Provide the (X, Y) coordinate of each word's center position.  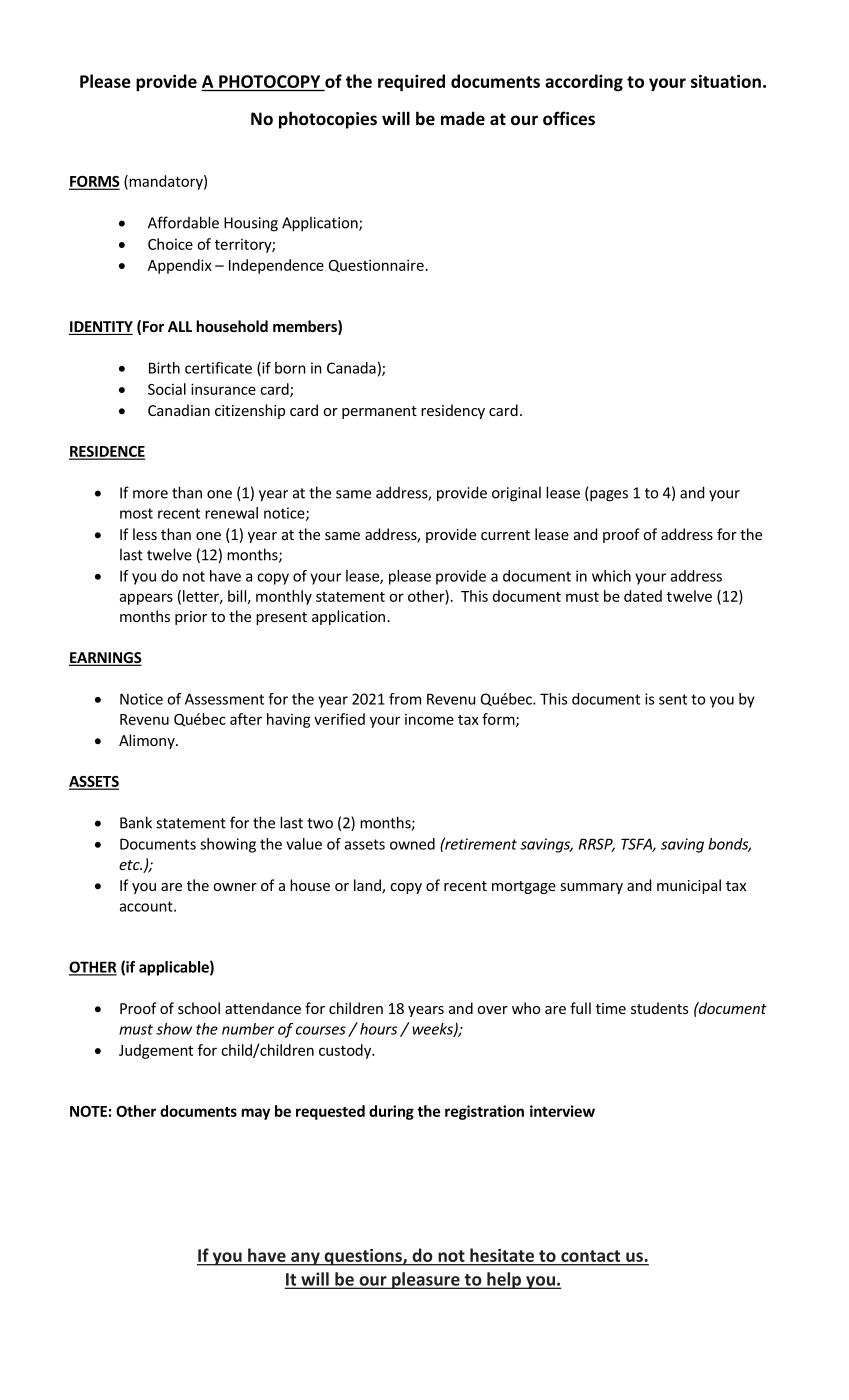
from (405, 699)
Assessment (224, 699)
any (305, 1259)
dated (643, 596)
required (411, 83)
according (584, 83)
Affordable (183, 222)
